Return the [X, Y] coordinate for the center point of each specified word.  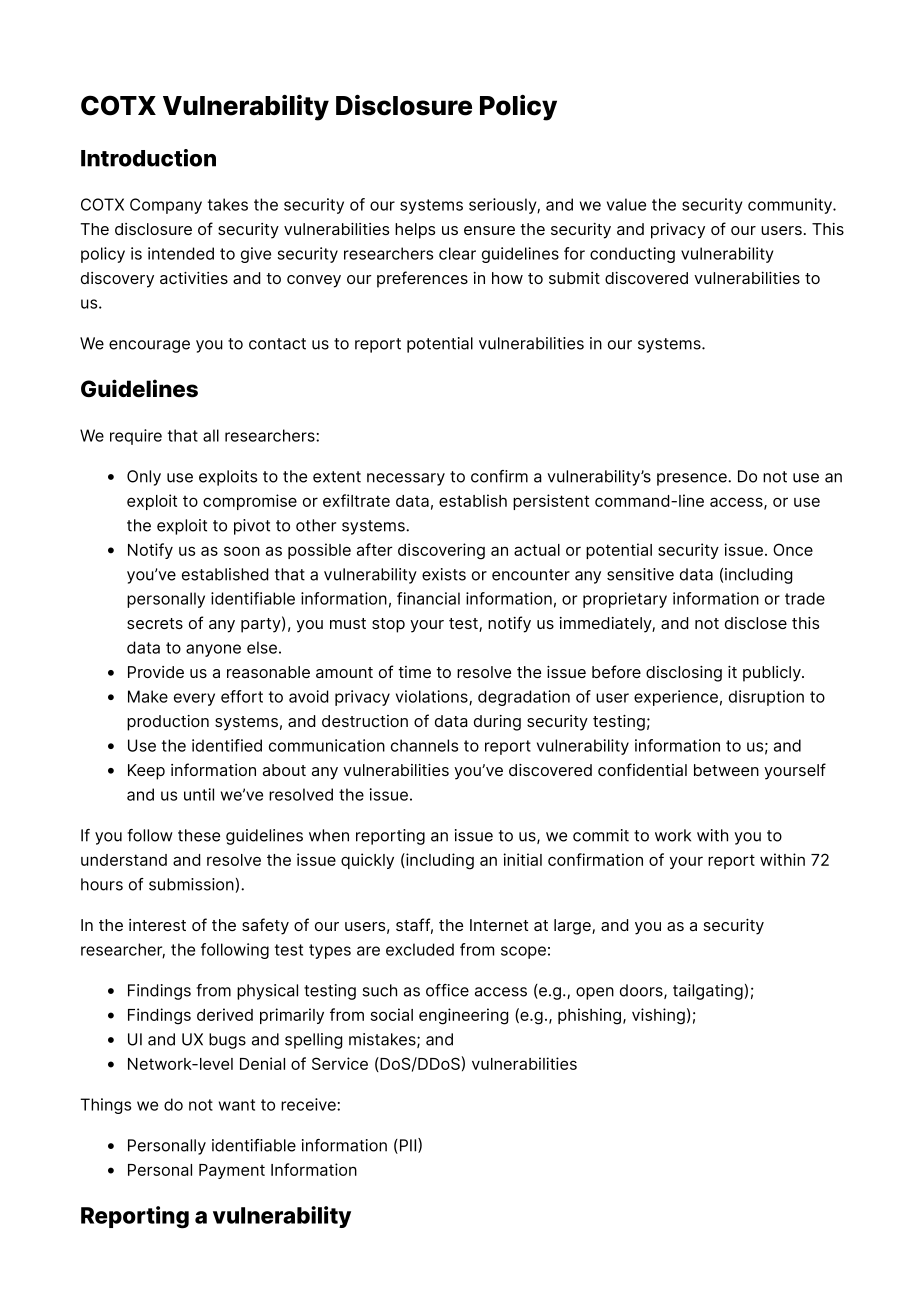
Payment [232, 1171]
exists [444, 574]
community [791, 206]
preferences [422, 279]
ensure [489, 230]
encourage [149, 346]
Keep [146, 772]
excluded [420, 949]
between [726, 770]
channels [424, 745]
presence [693, 479]
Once [793, 549]
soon [242, 551]
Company [166, 206]
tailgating [708, 992]
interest [157, 925]
